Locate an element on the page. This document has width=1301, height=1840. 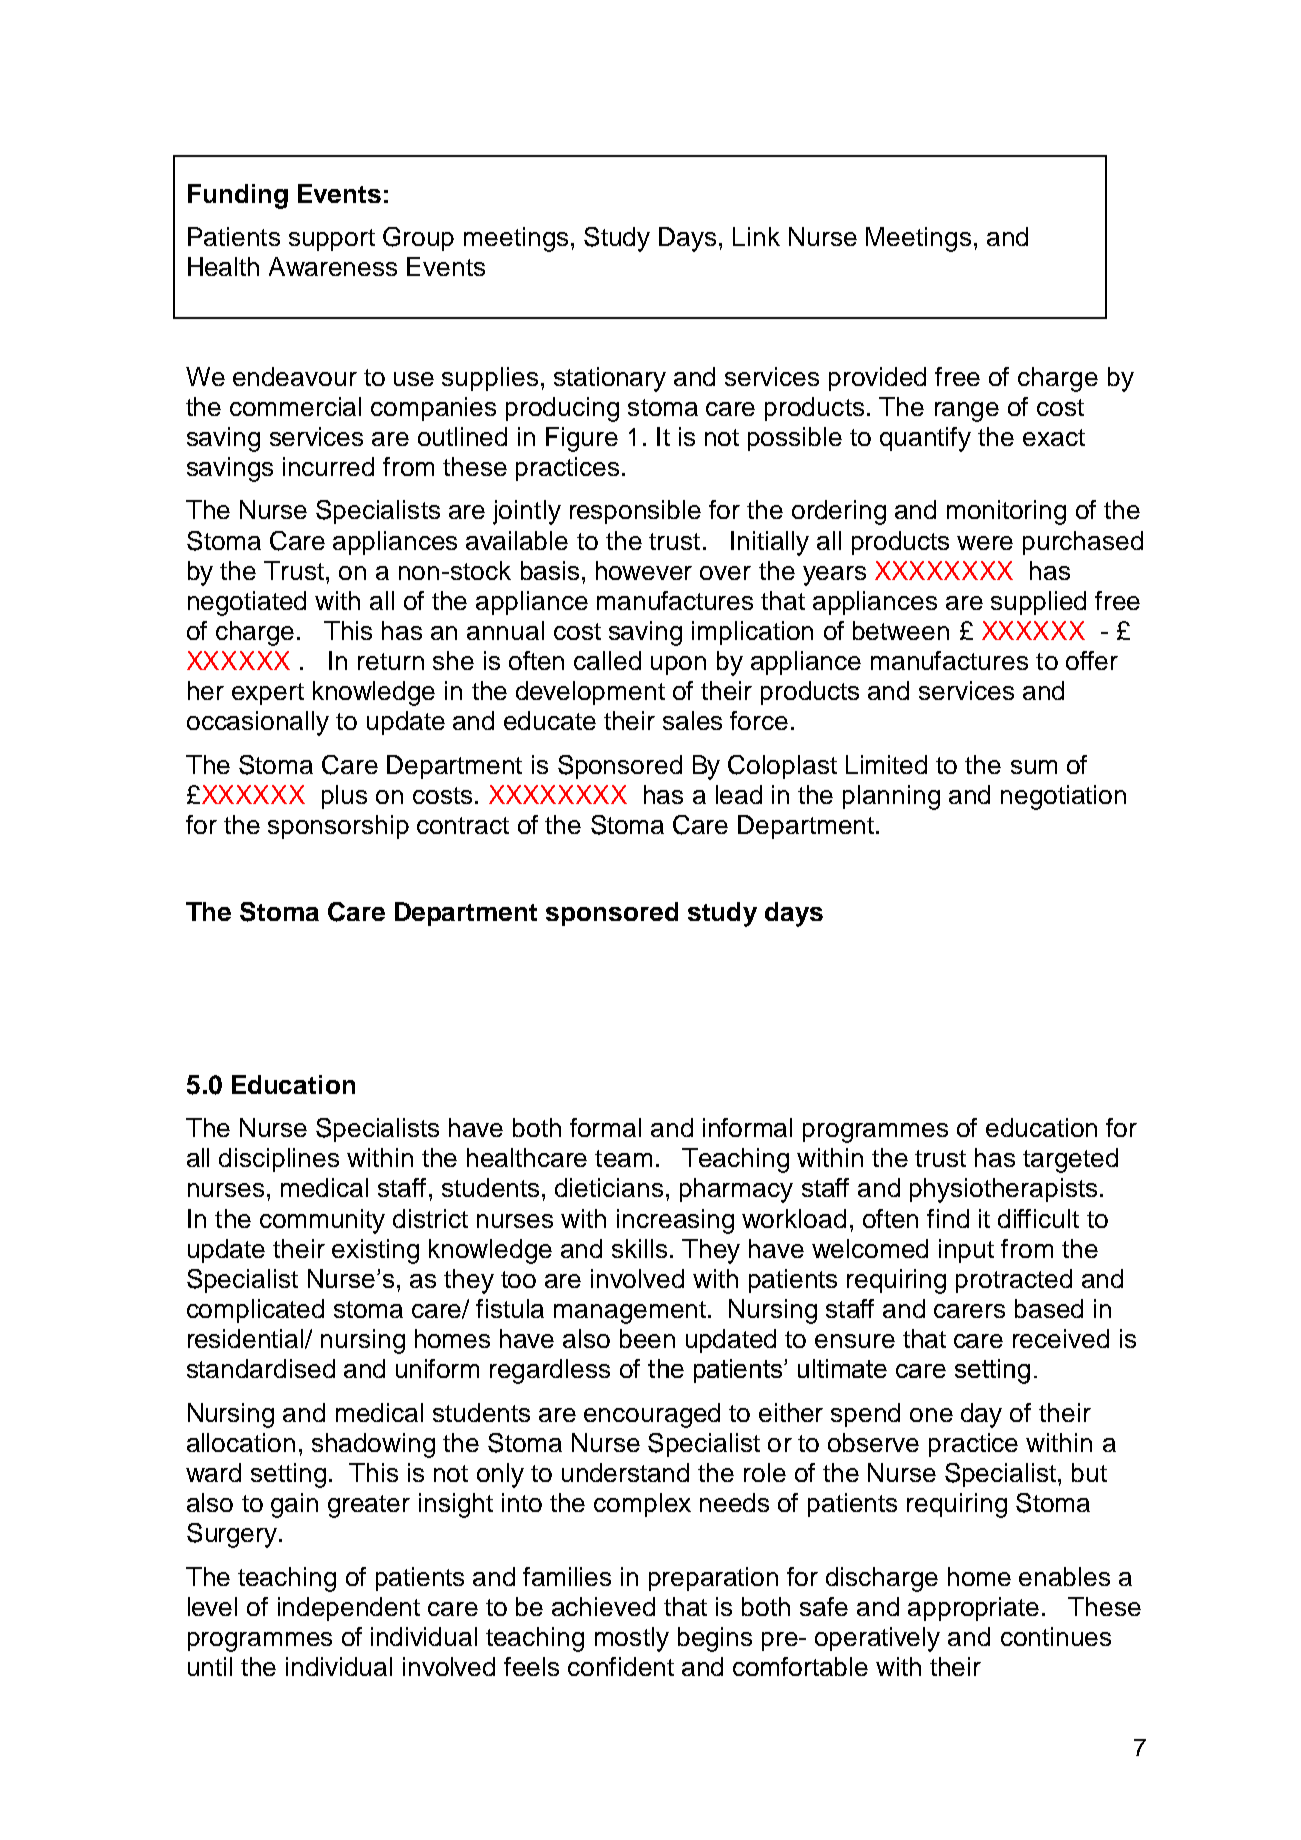
expert is located at coordinates (268, 694).
